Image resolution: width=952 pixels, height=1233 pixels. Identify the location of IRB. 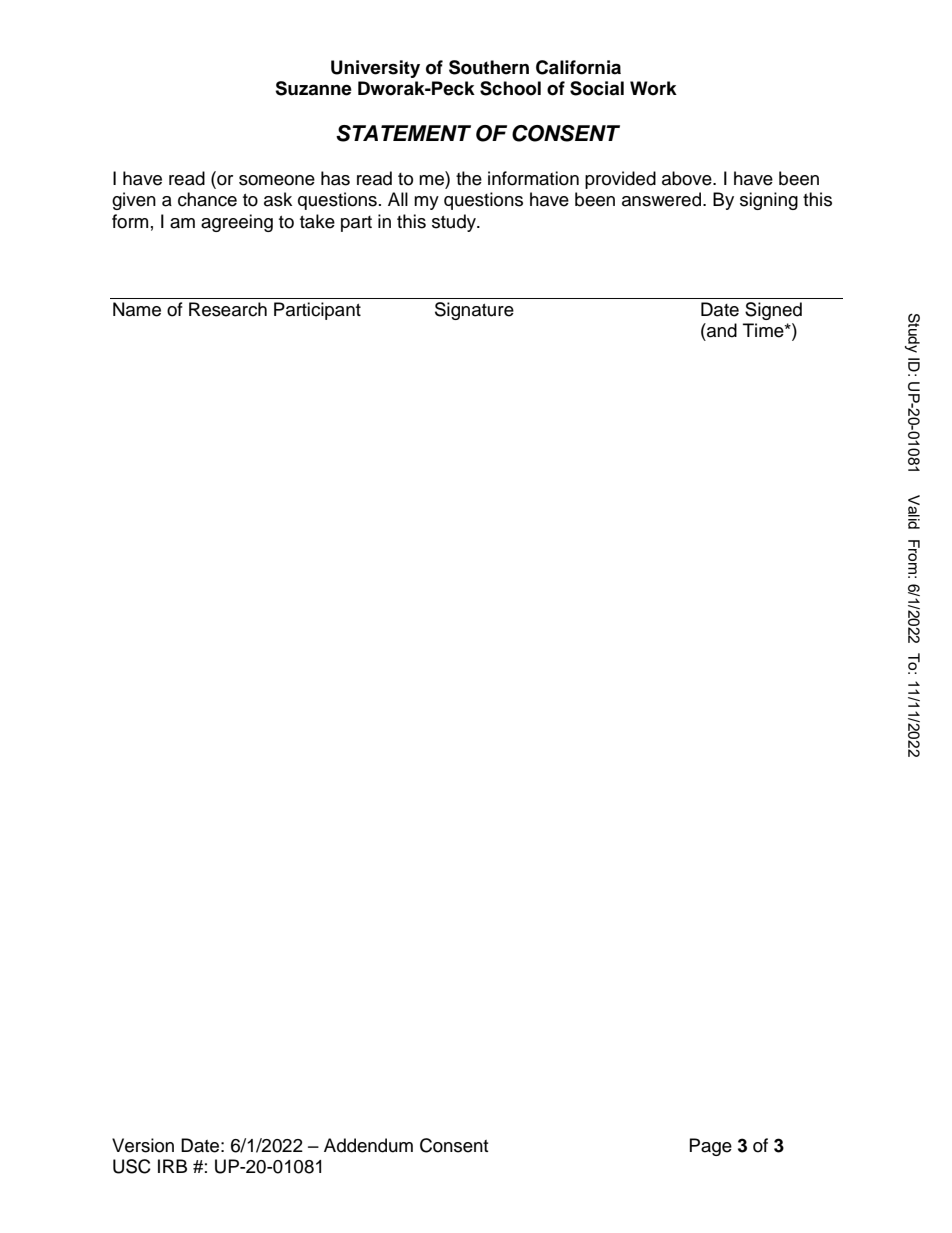
(172, 1166).
